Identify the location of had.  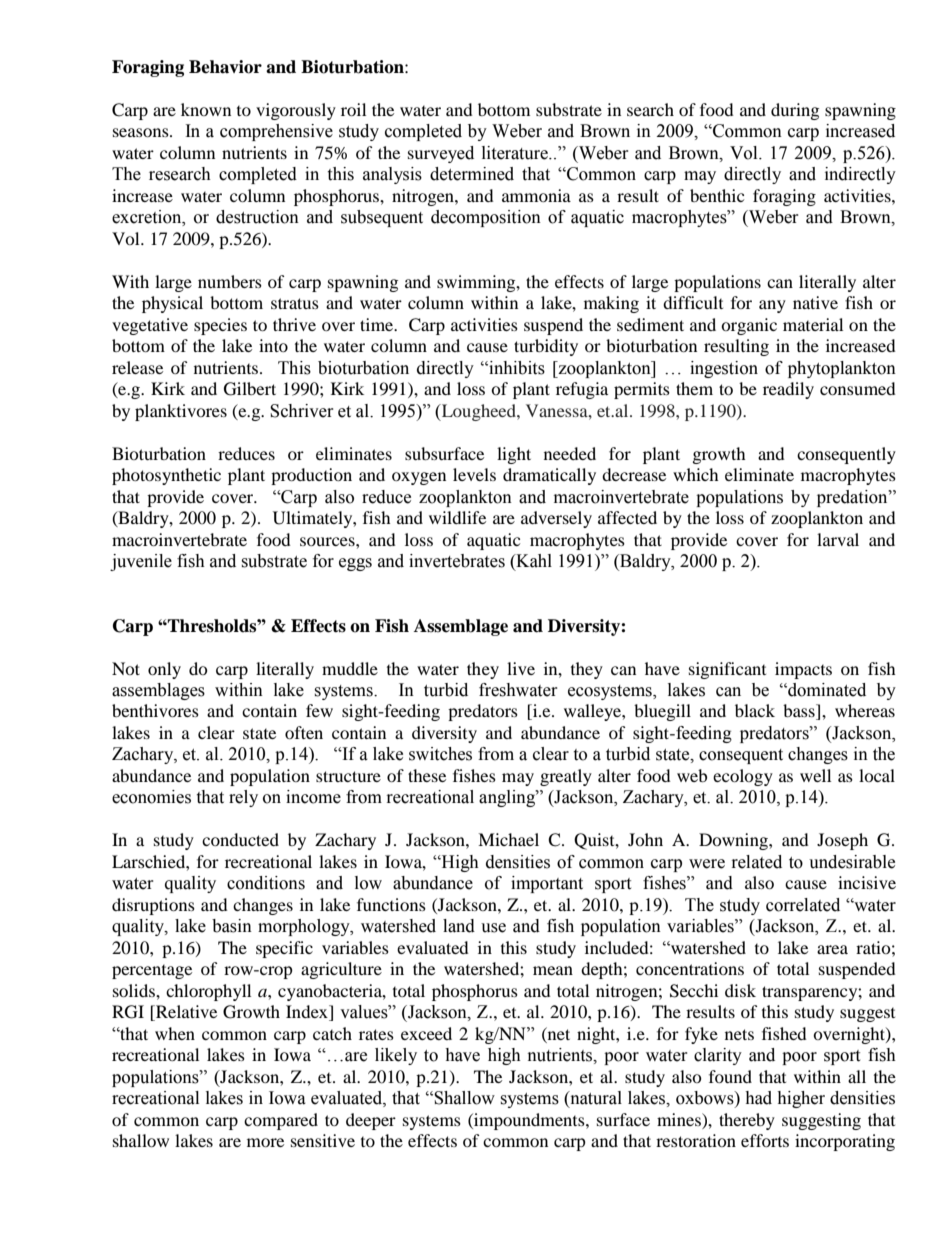
(758, 1098).
